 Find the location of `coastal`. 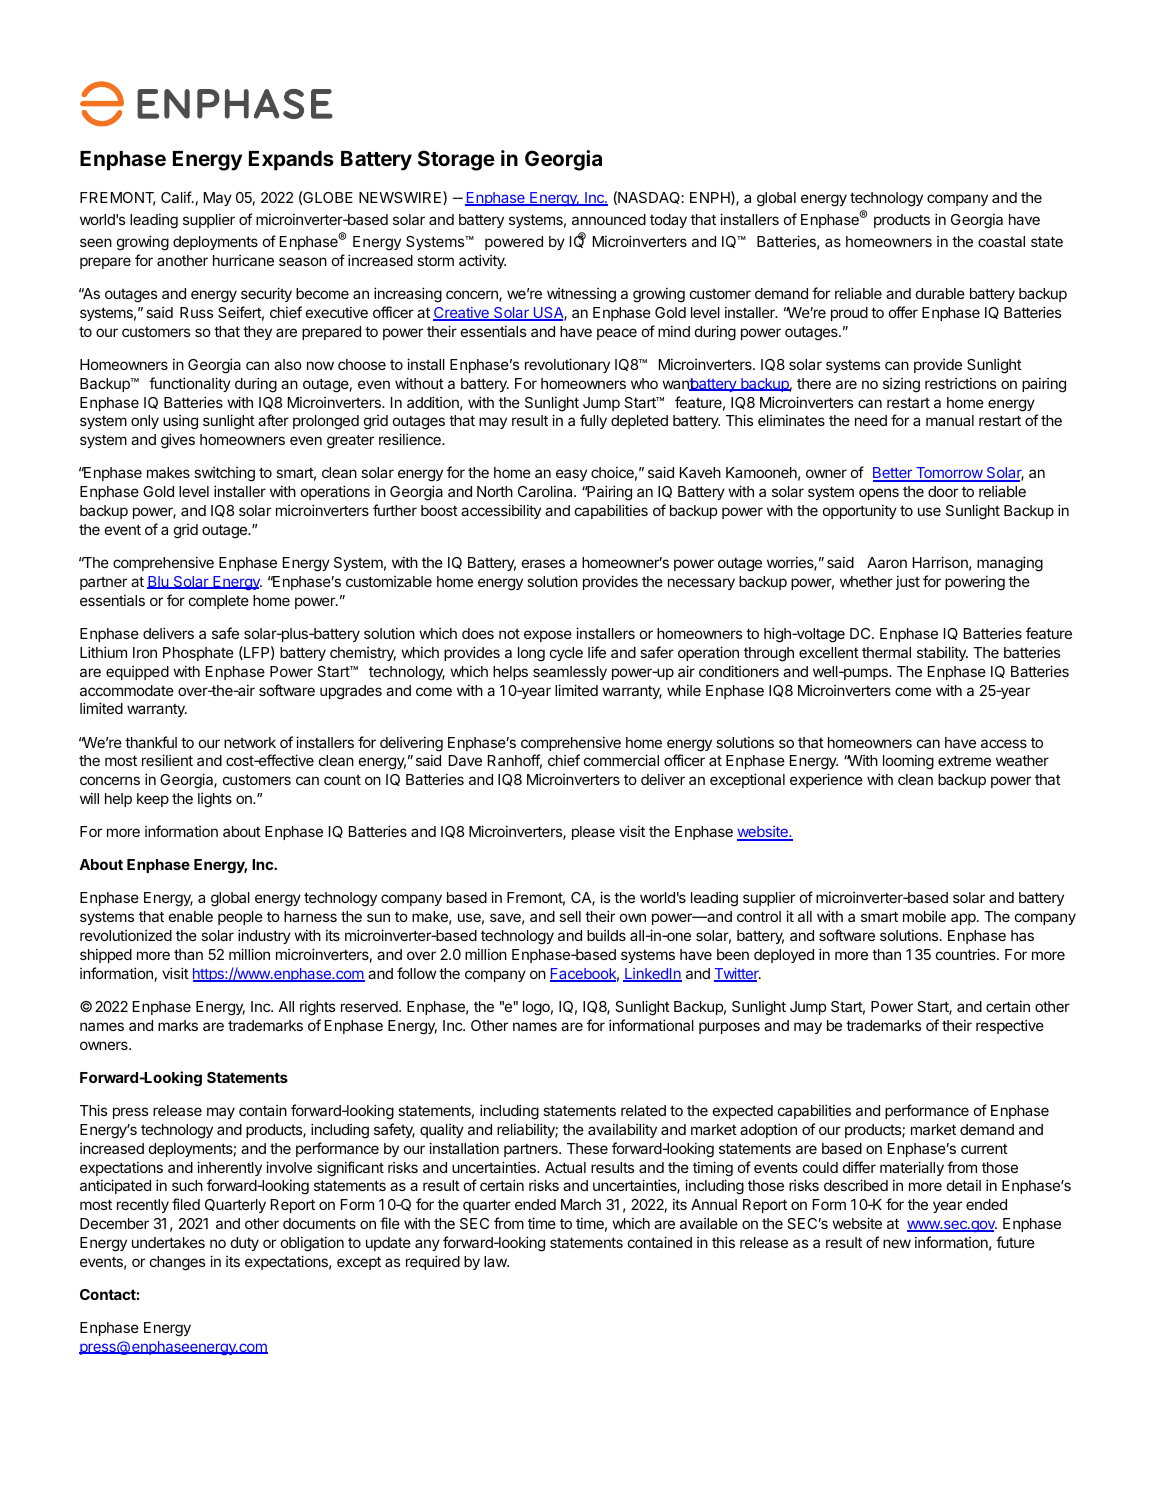

coastal is located at coordinates (1001, 241).
